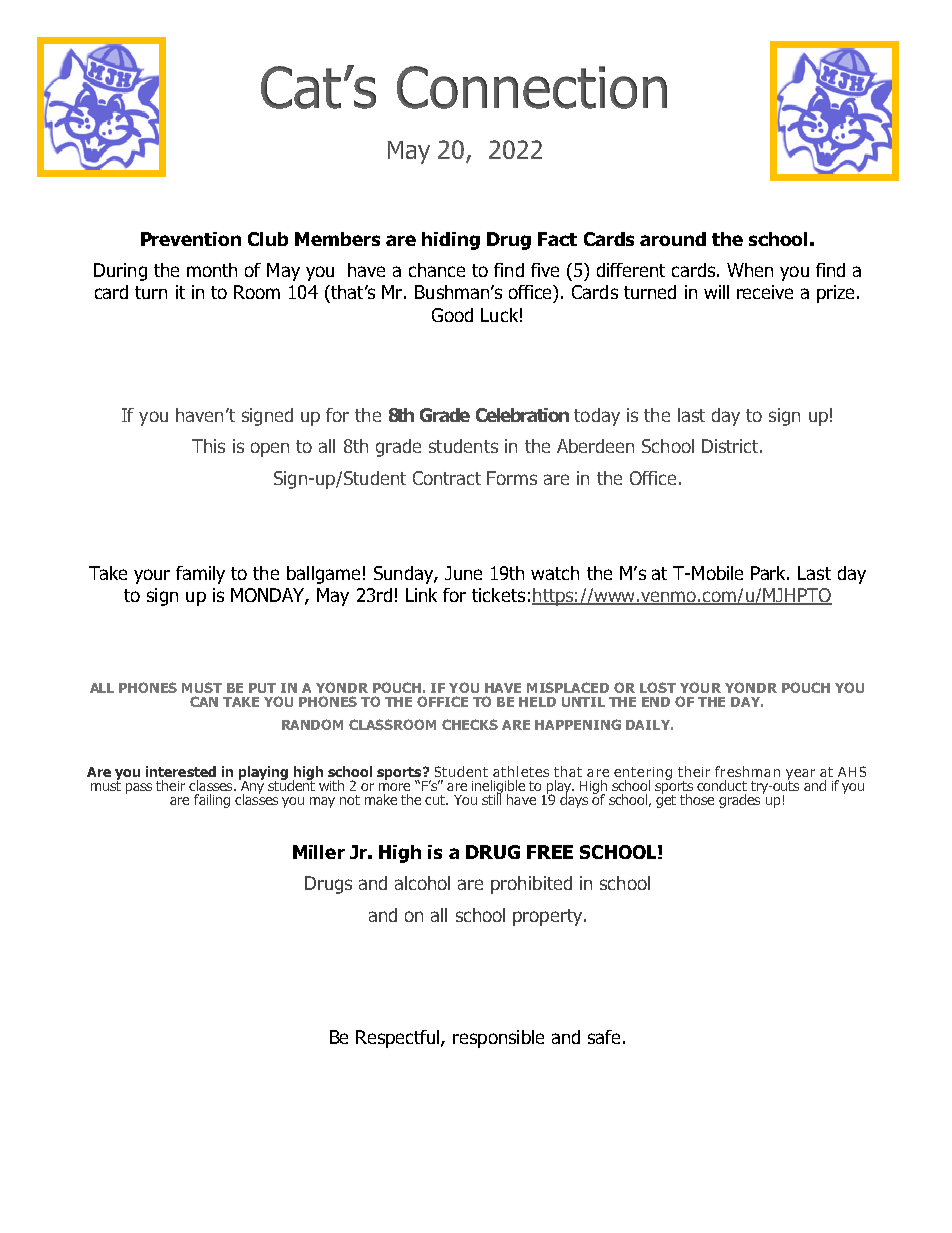  I want to click on Prevention, so click(191, 239).
